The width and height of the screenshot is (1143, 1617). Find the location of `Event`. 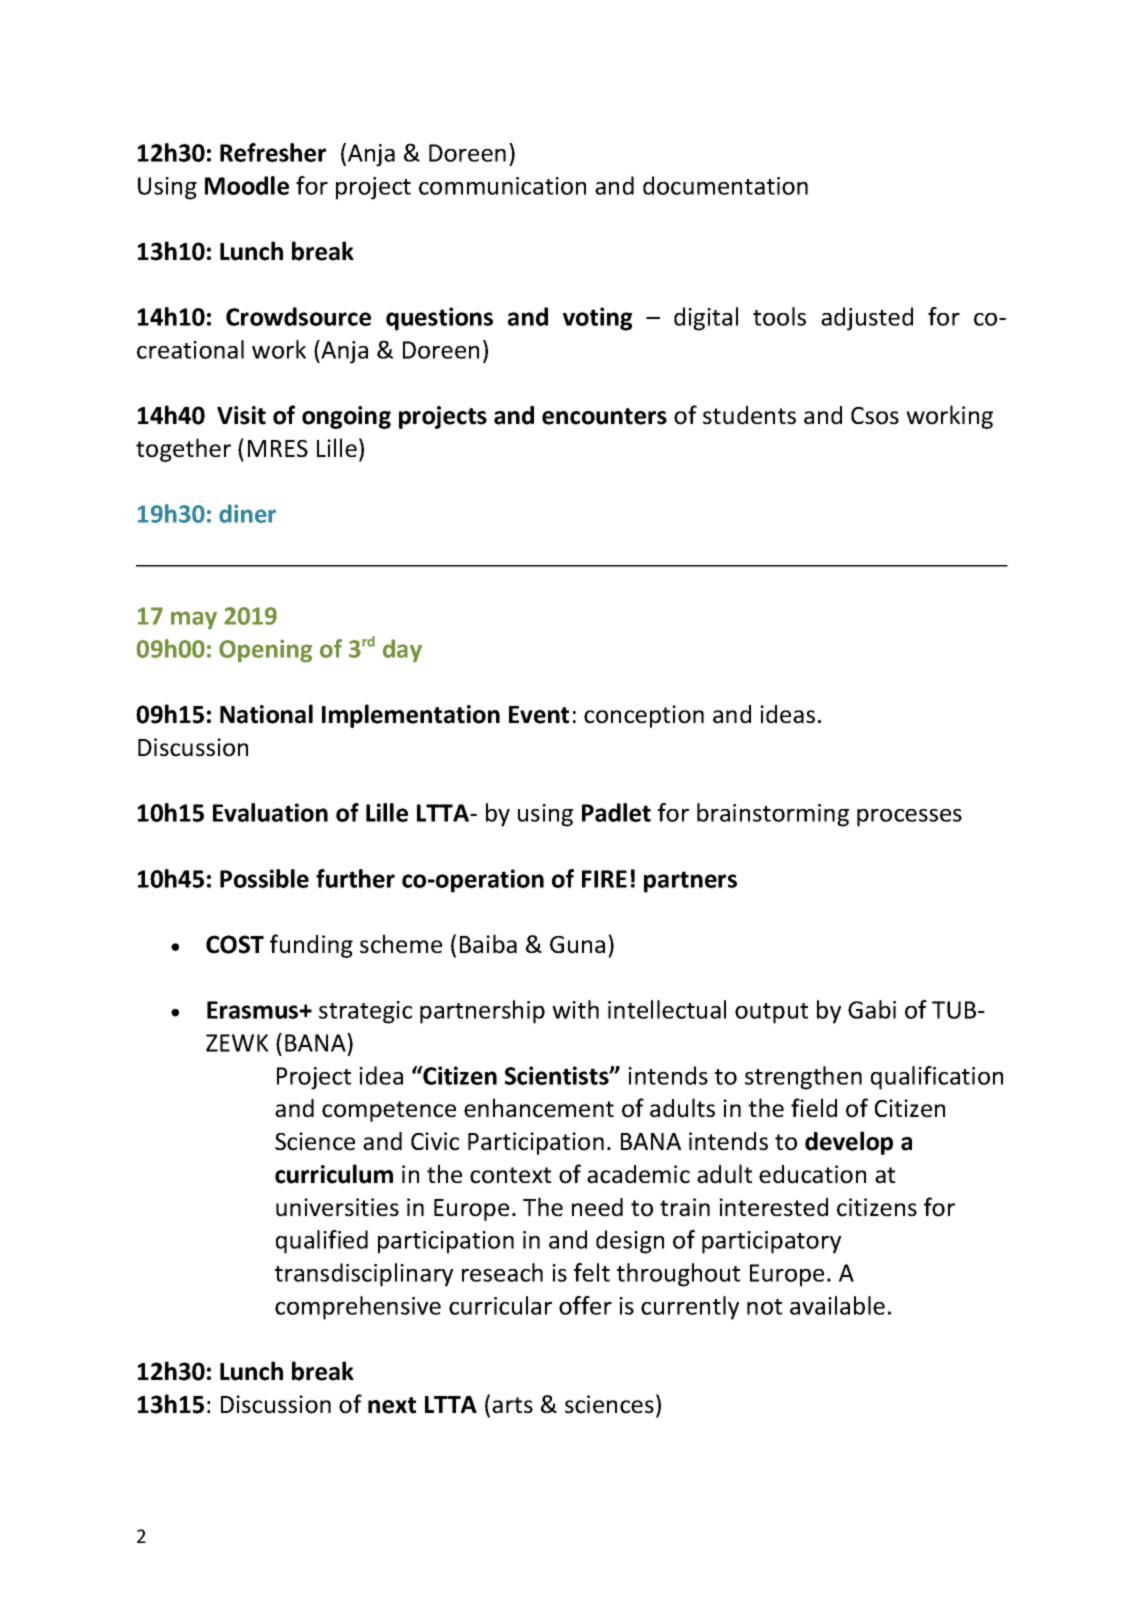

Event is located at coordinates (539, 715).
